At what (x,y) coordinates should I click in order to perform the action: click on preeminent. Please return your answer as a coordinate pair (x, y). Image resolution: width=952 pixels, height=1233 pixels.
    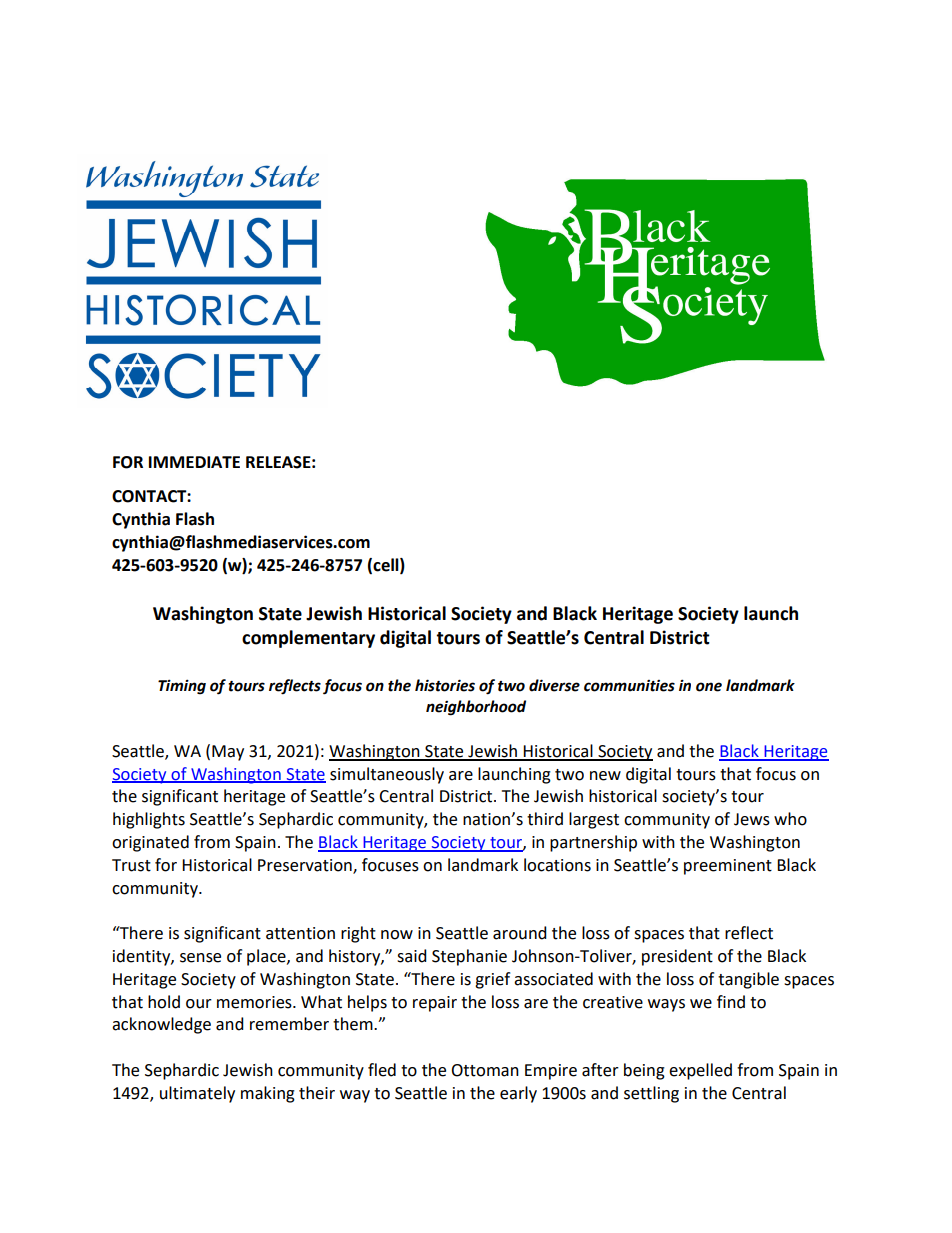
    Looking at the image, I should click on (728, 867).
